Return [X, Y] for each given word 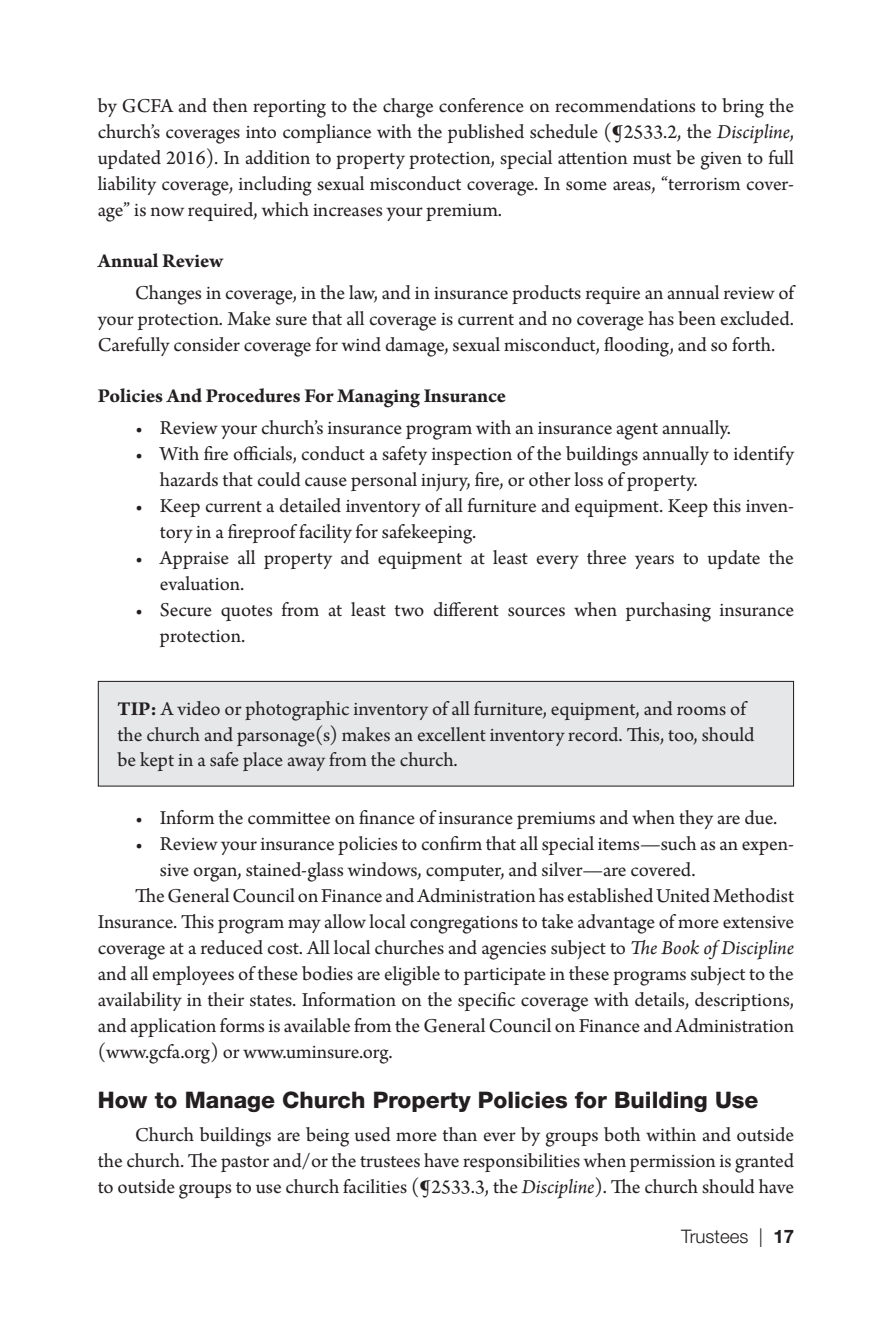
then [230, 105]
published [486, 133]
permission [673, 1163]
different [466, 609]
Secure [186, 610]
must [652, 159]
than [459, 1134]
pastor [245, 1164]
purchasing [668, 612]
